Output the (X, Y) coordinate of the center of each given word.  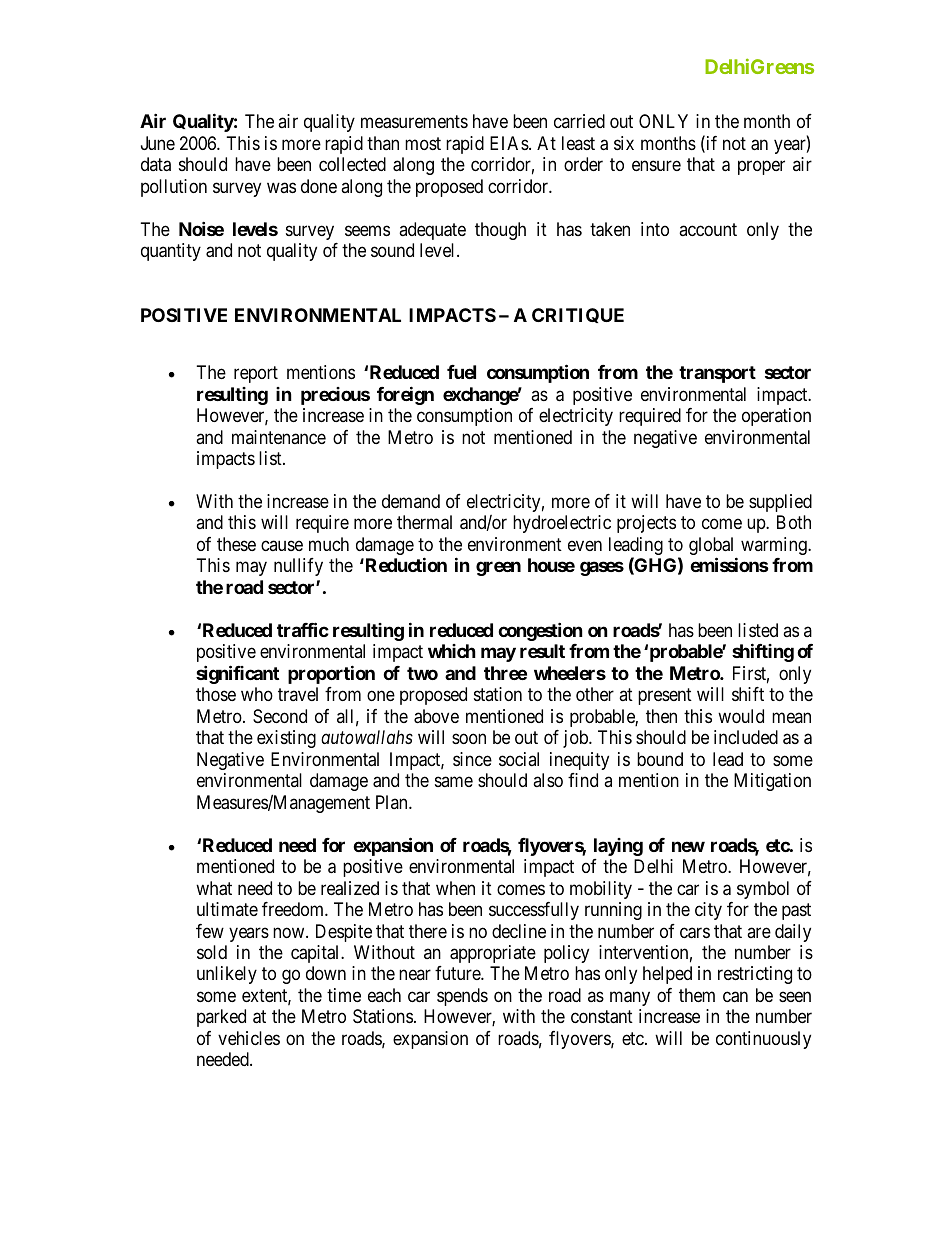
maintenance (279, 437)
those (216, 694)
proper (761, 168)
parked (221, 1018)
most (423, 143)
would (741, 716)
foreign (405, 395)
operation (776, 417)
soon (469, 739)
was (281, 187)
